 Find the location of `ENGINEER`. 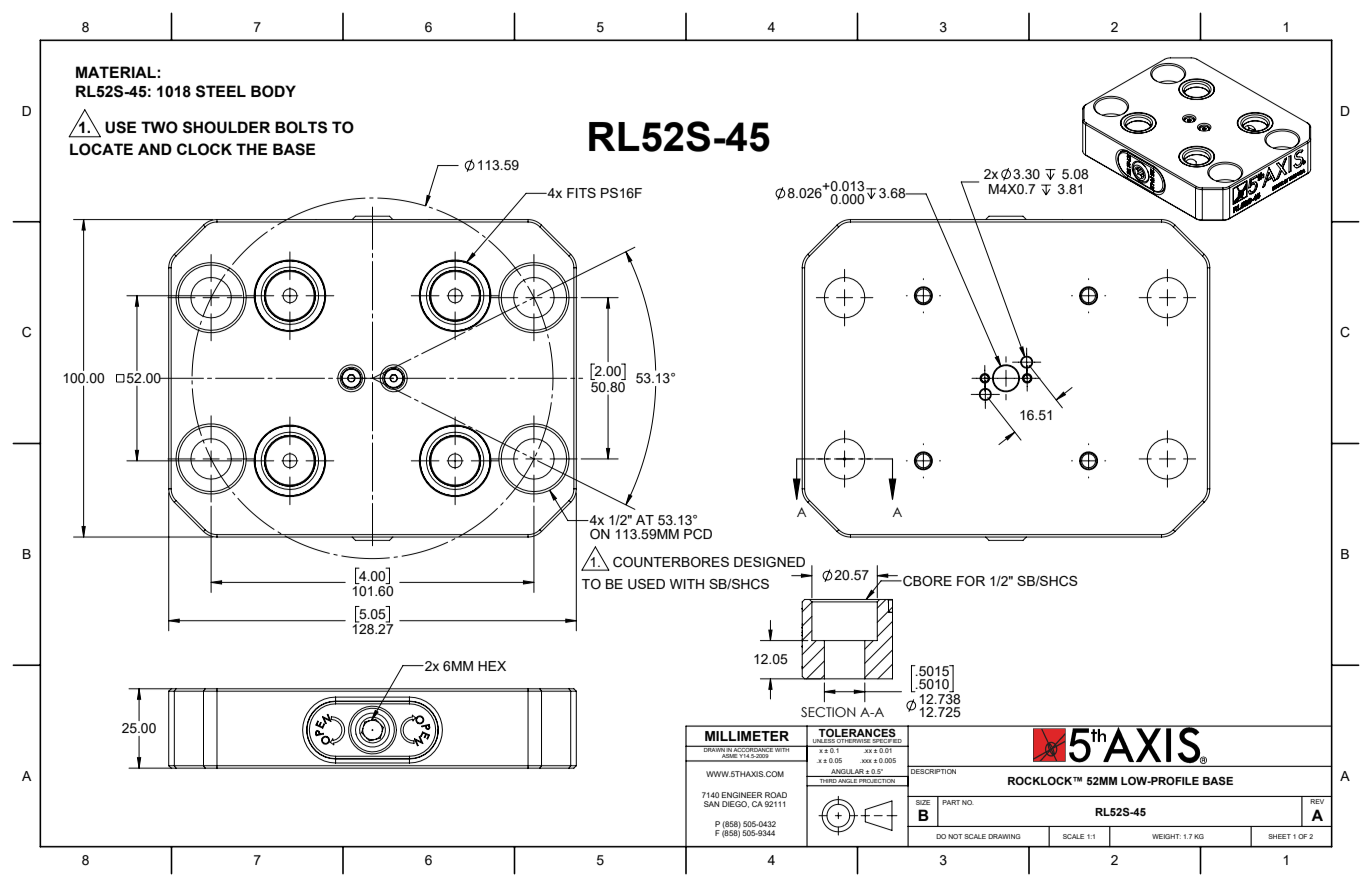

ENGINEER is located at coordinates (742, 795).
